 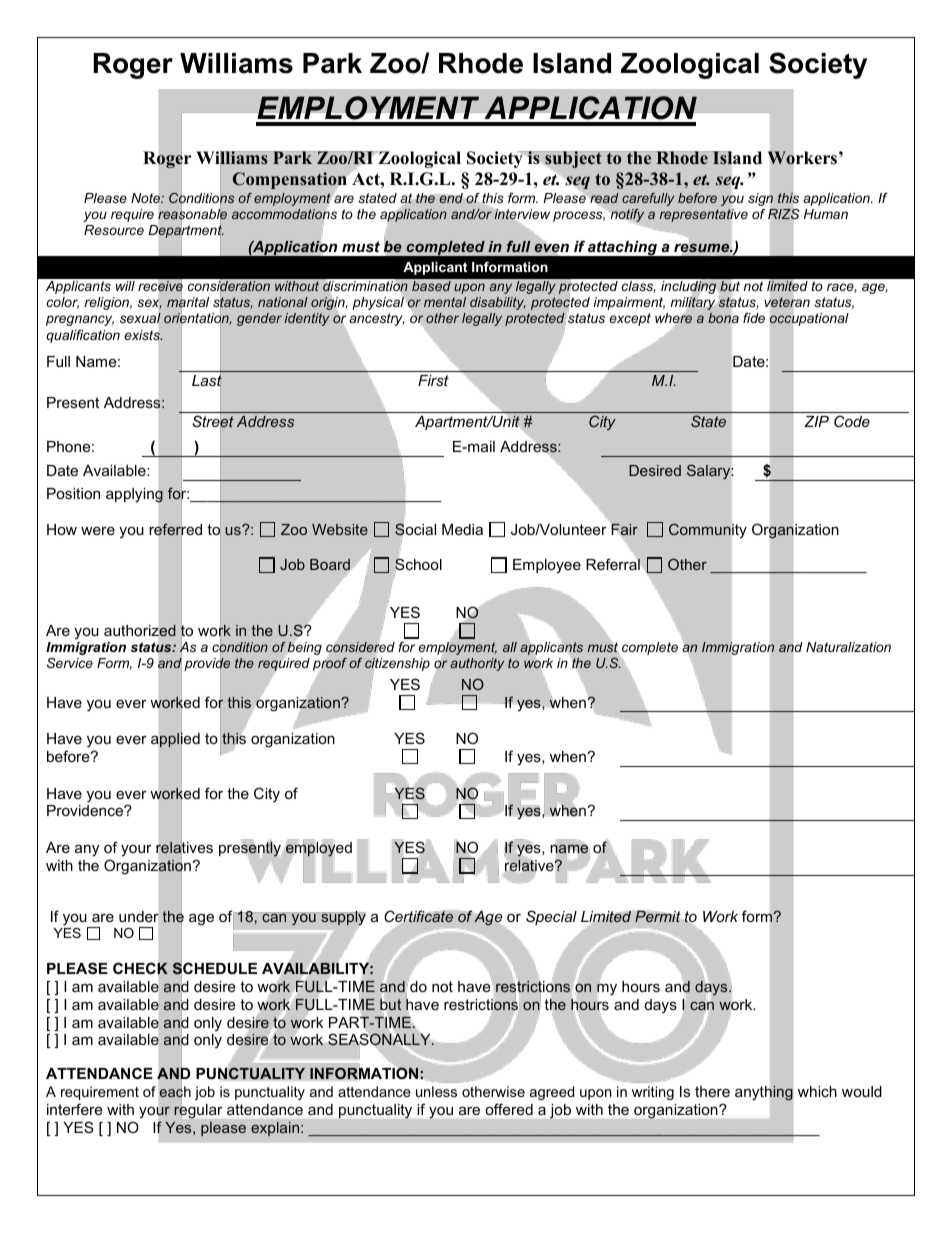 I want to click on unless, so click(x=436, y=1091).
